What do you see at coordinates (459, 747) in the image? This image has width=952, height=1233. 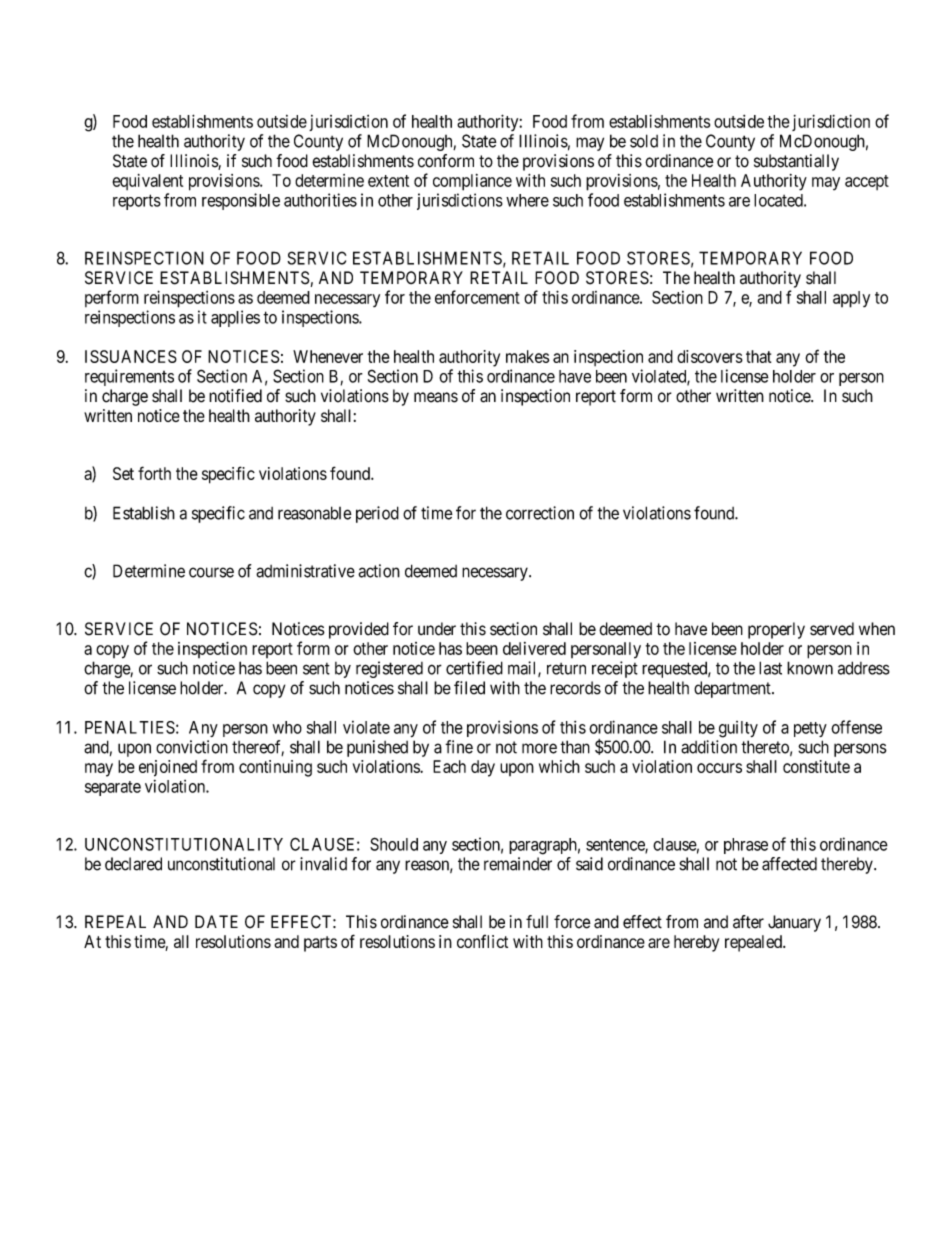 I see `fine` at bounding box center [459, 747].
